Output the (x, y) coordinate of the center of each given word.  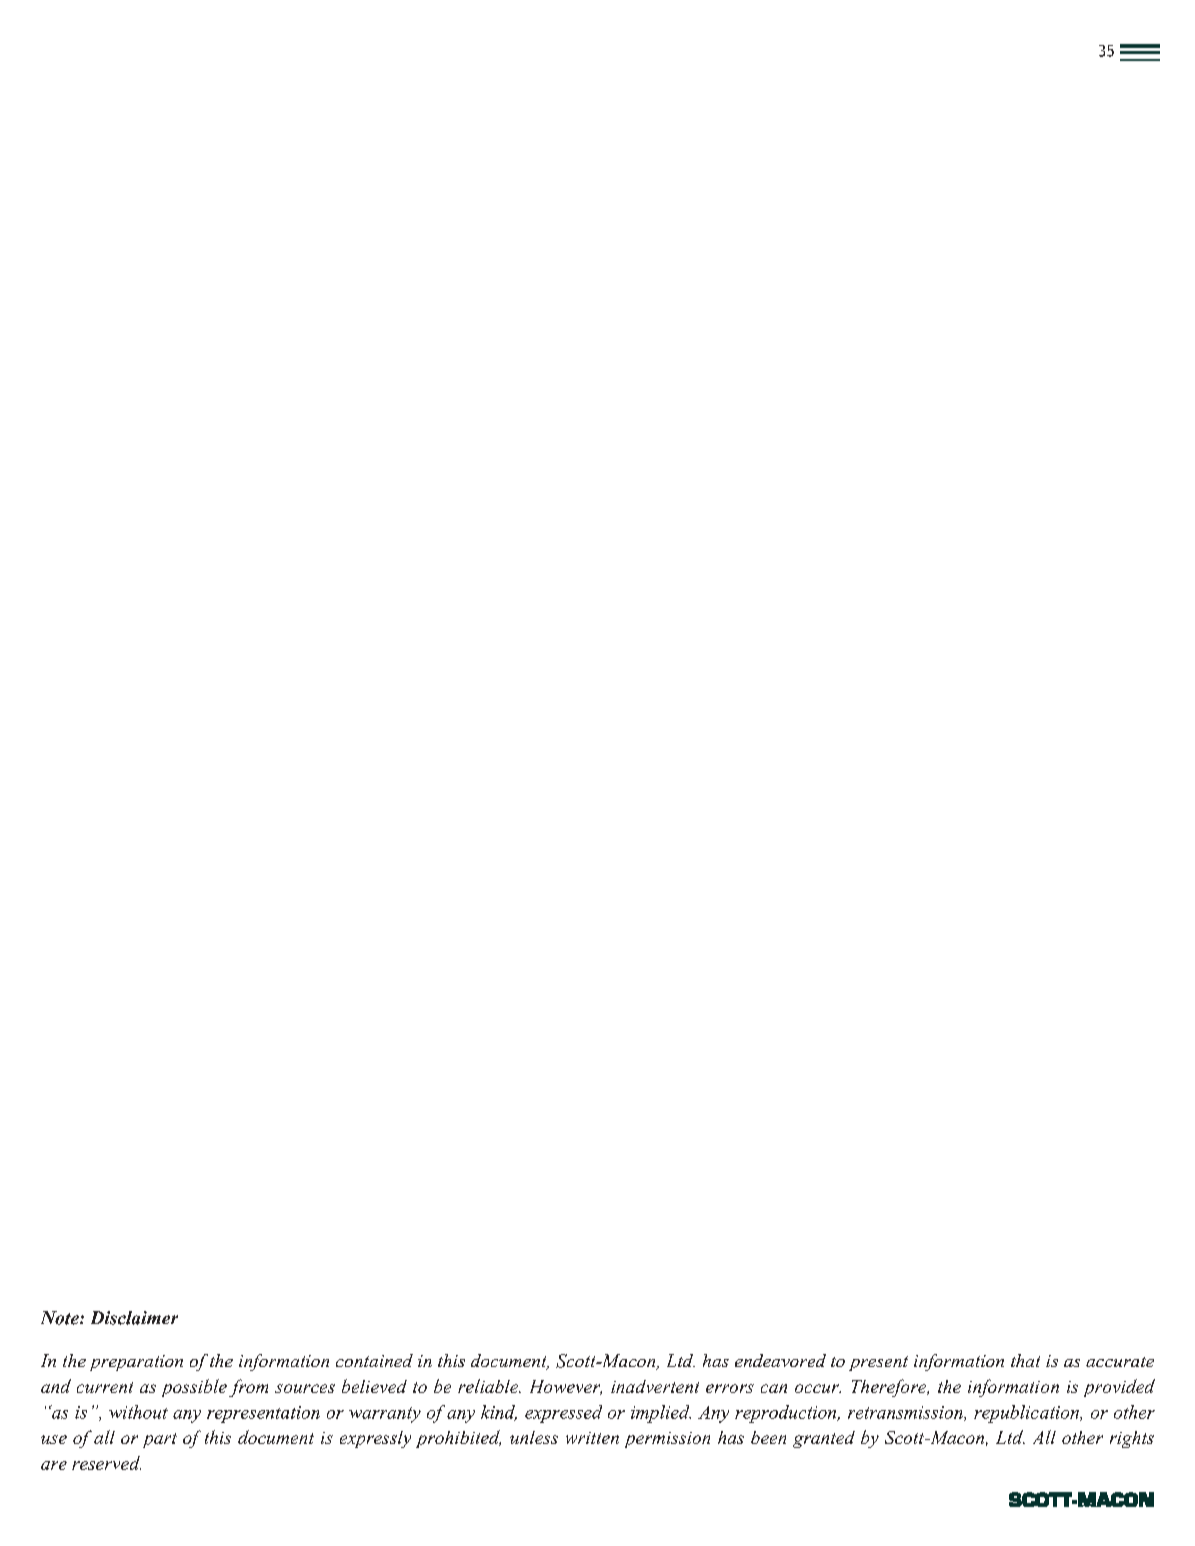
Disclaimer (134, 1318)
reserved (106, 1463)
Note (61, 1318)
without (138, 1412)
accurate (1120, 1362)
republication (1028, 1414)
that (1025, 1360)
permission (667, 1440)
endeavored (780, 1360)
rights (1132, 1439)
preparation (136, 1363)
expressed (563, 1414)
